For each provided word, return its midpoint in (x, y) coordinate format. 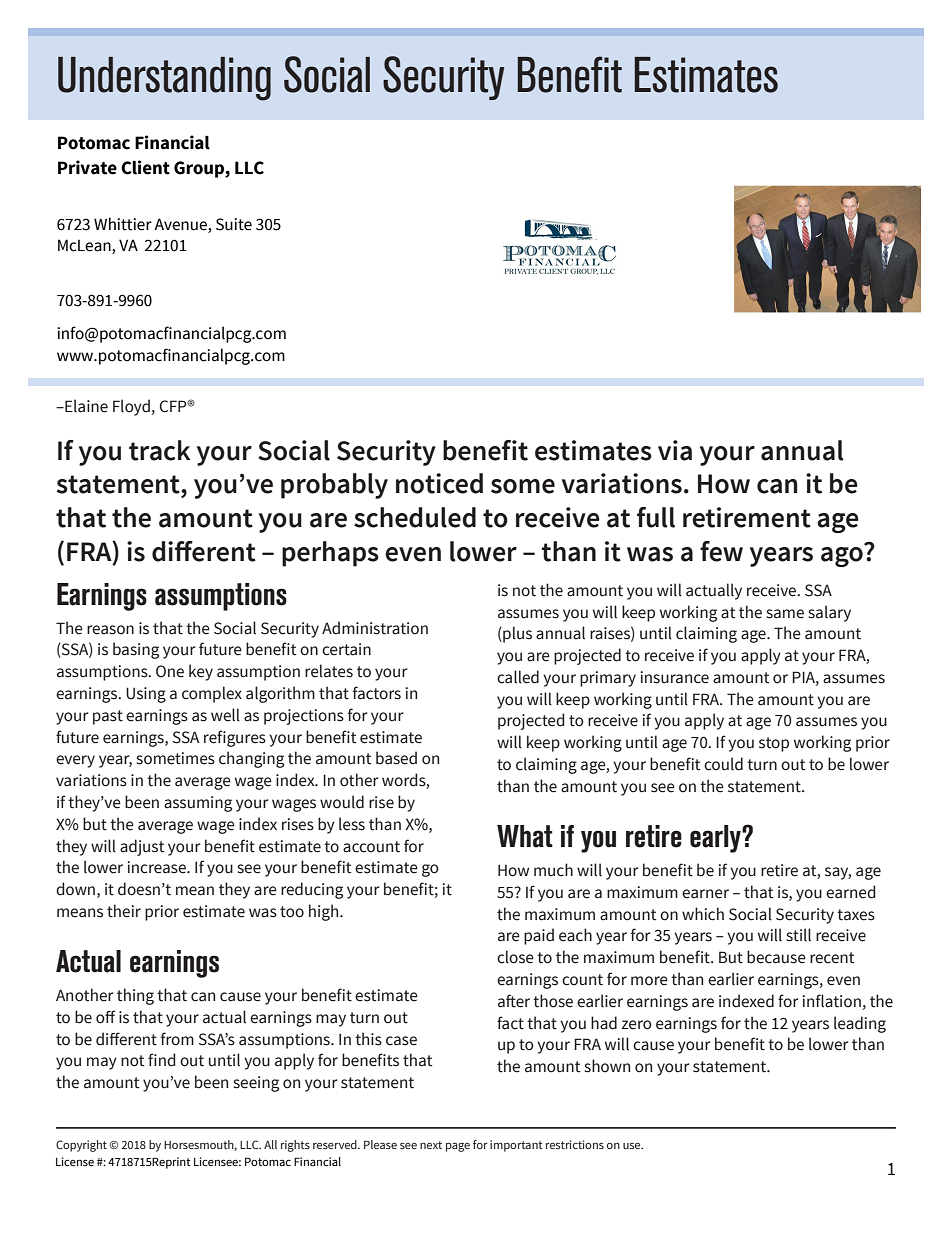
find (161, 1060)
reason (110, 630)
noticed (439, 483)
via (675, 450)
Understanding (164, 79)
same (785, 614)
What (525, 836)
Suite (234, 224)
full (656, 517)
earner (705, 894)
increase (158, 867)
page (458, 1147)
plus (516, 634)
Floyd (131, 407)
